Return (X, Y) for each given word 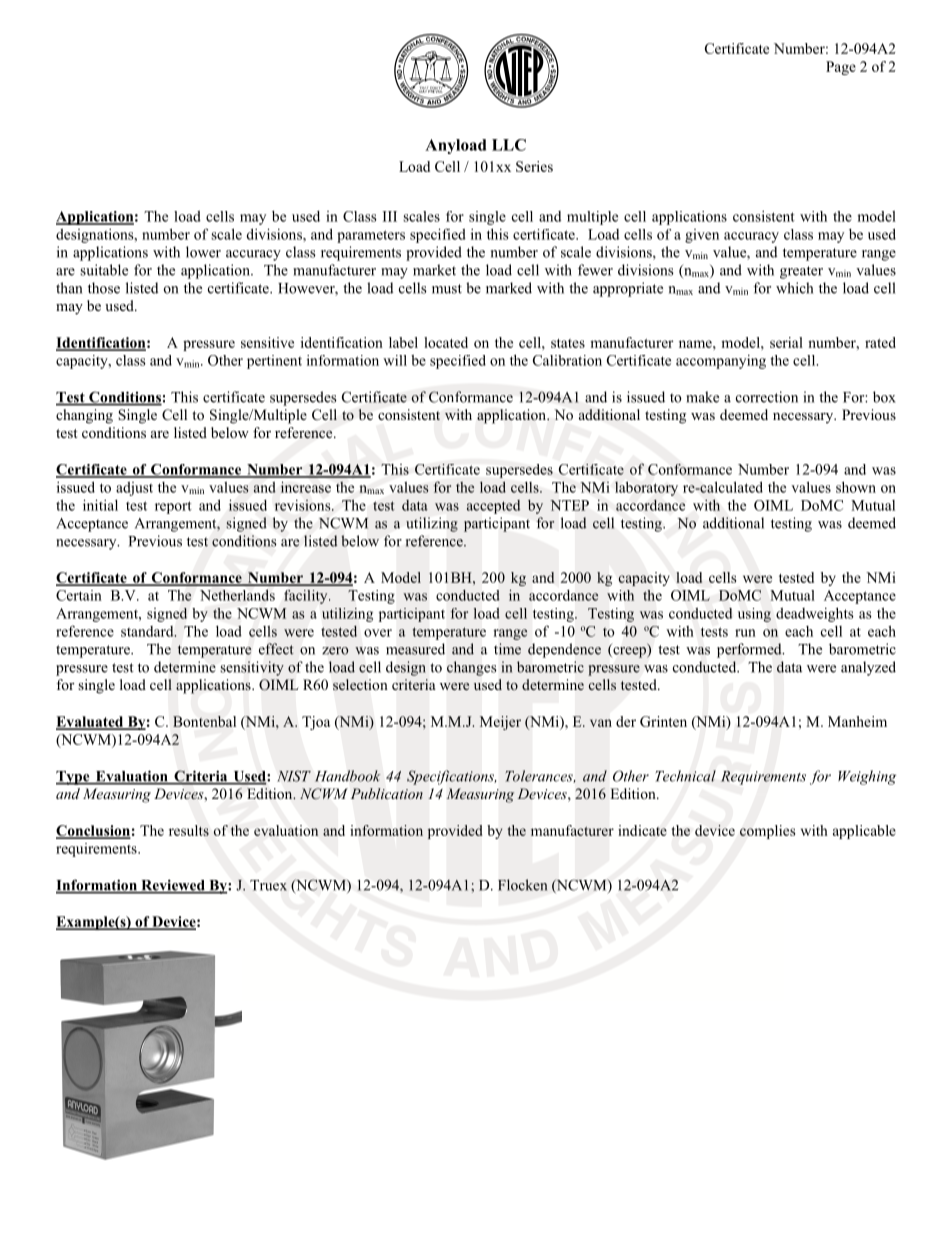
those (104, 288)
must (447, 289)
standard (148, 631)
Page (841, 68)
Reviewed (173, 886)
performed (750, 650)
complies (767, 832)
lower (203, 252)
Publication (387, 793)
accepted (493, 507)
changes (471, 668)
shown (856, 487)
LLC (509, 145)
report (173, 507)
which (794, 288)
